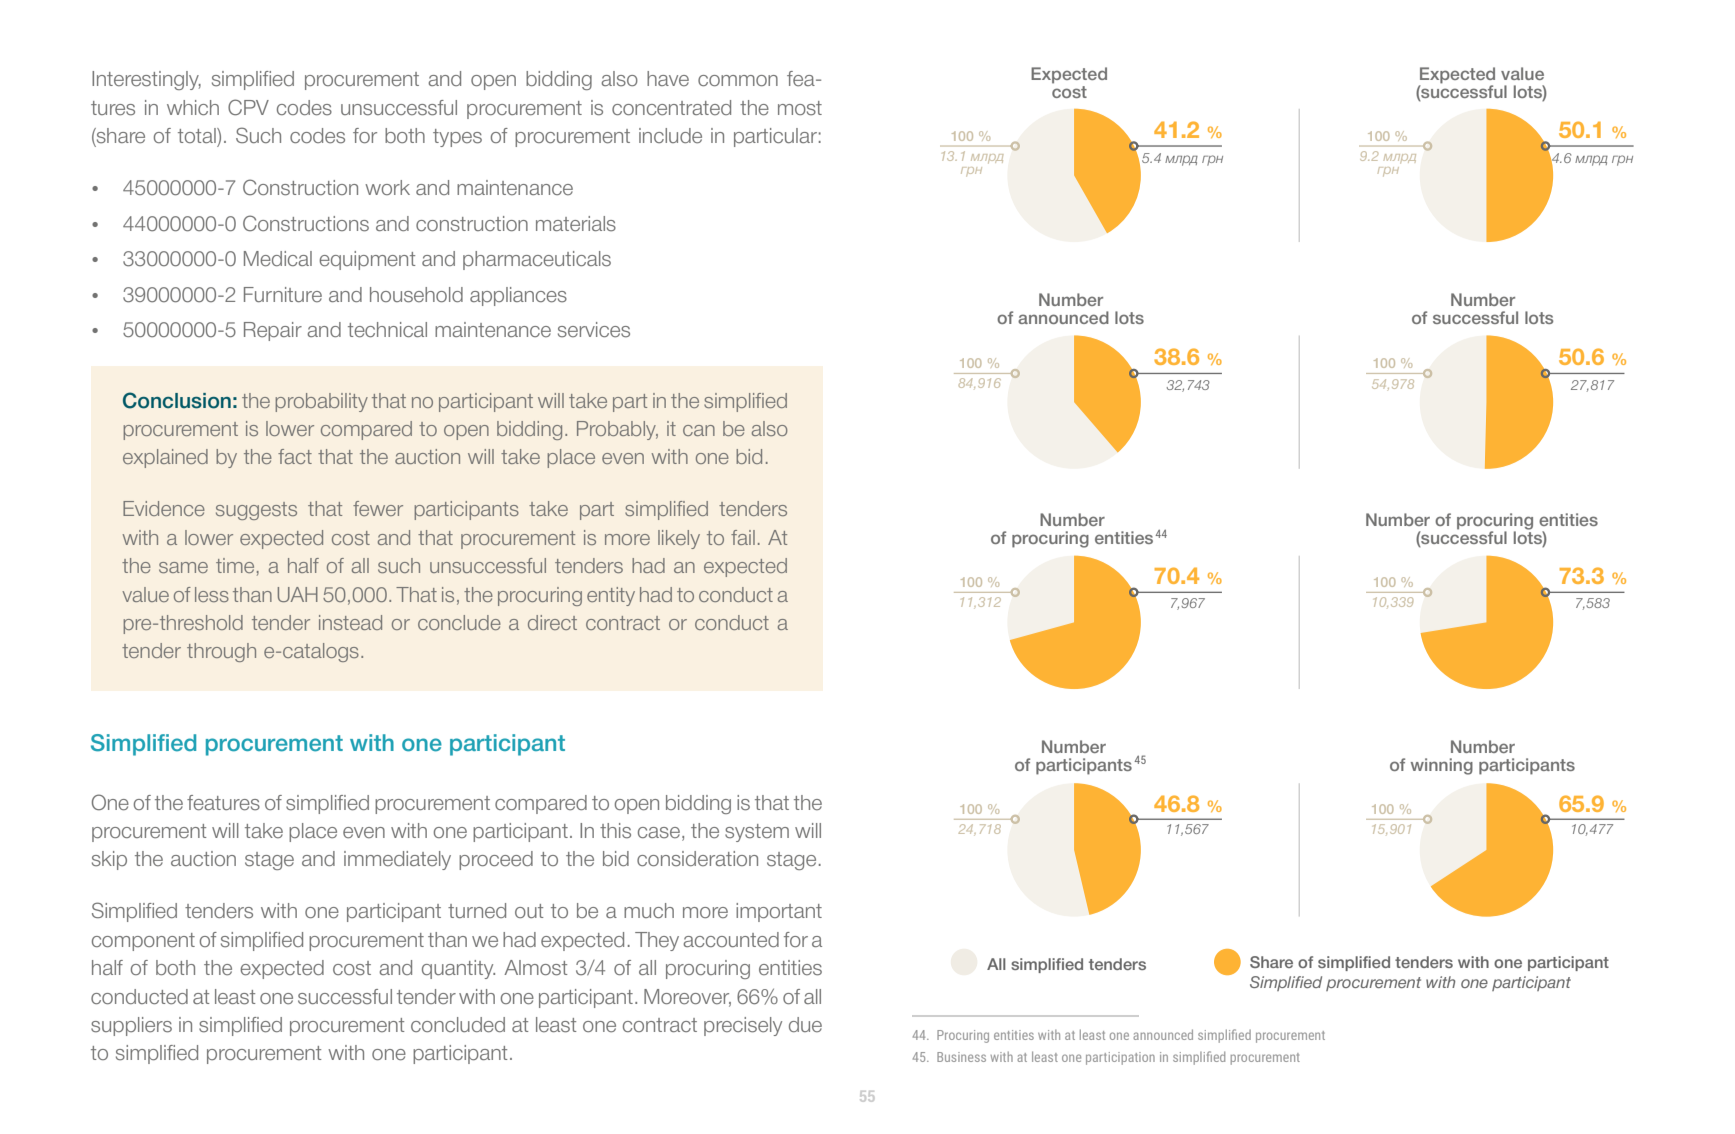 This image has width=1735, height=1134. Describe the element at coordinates (193, 107) in the image. I see `which` at that location.
